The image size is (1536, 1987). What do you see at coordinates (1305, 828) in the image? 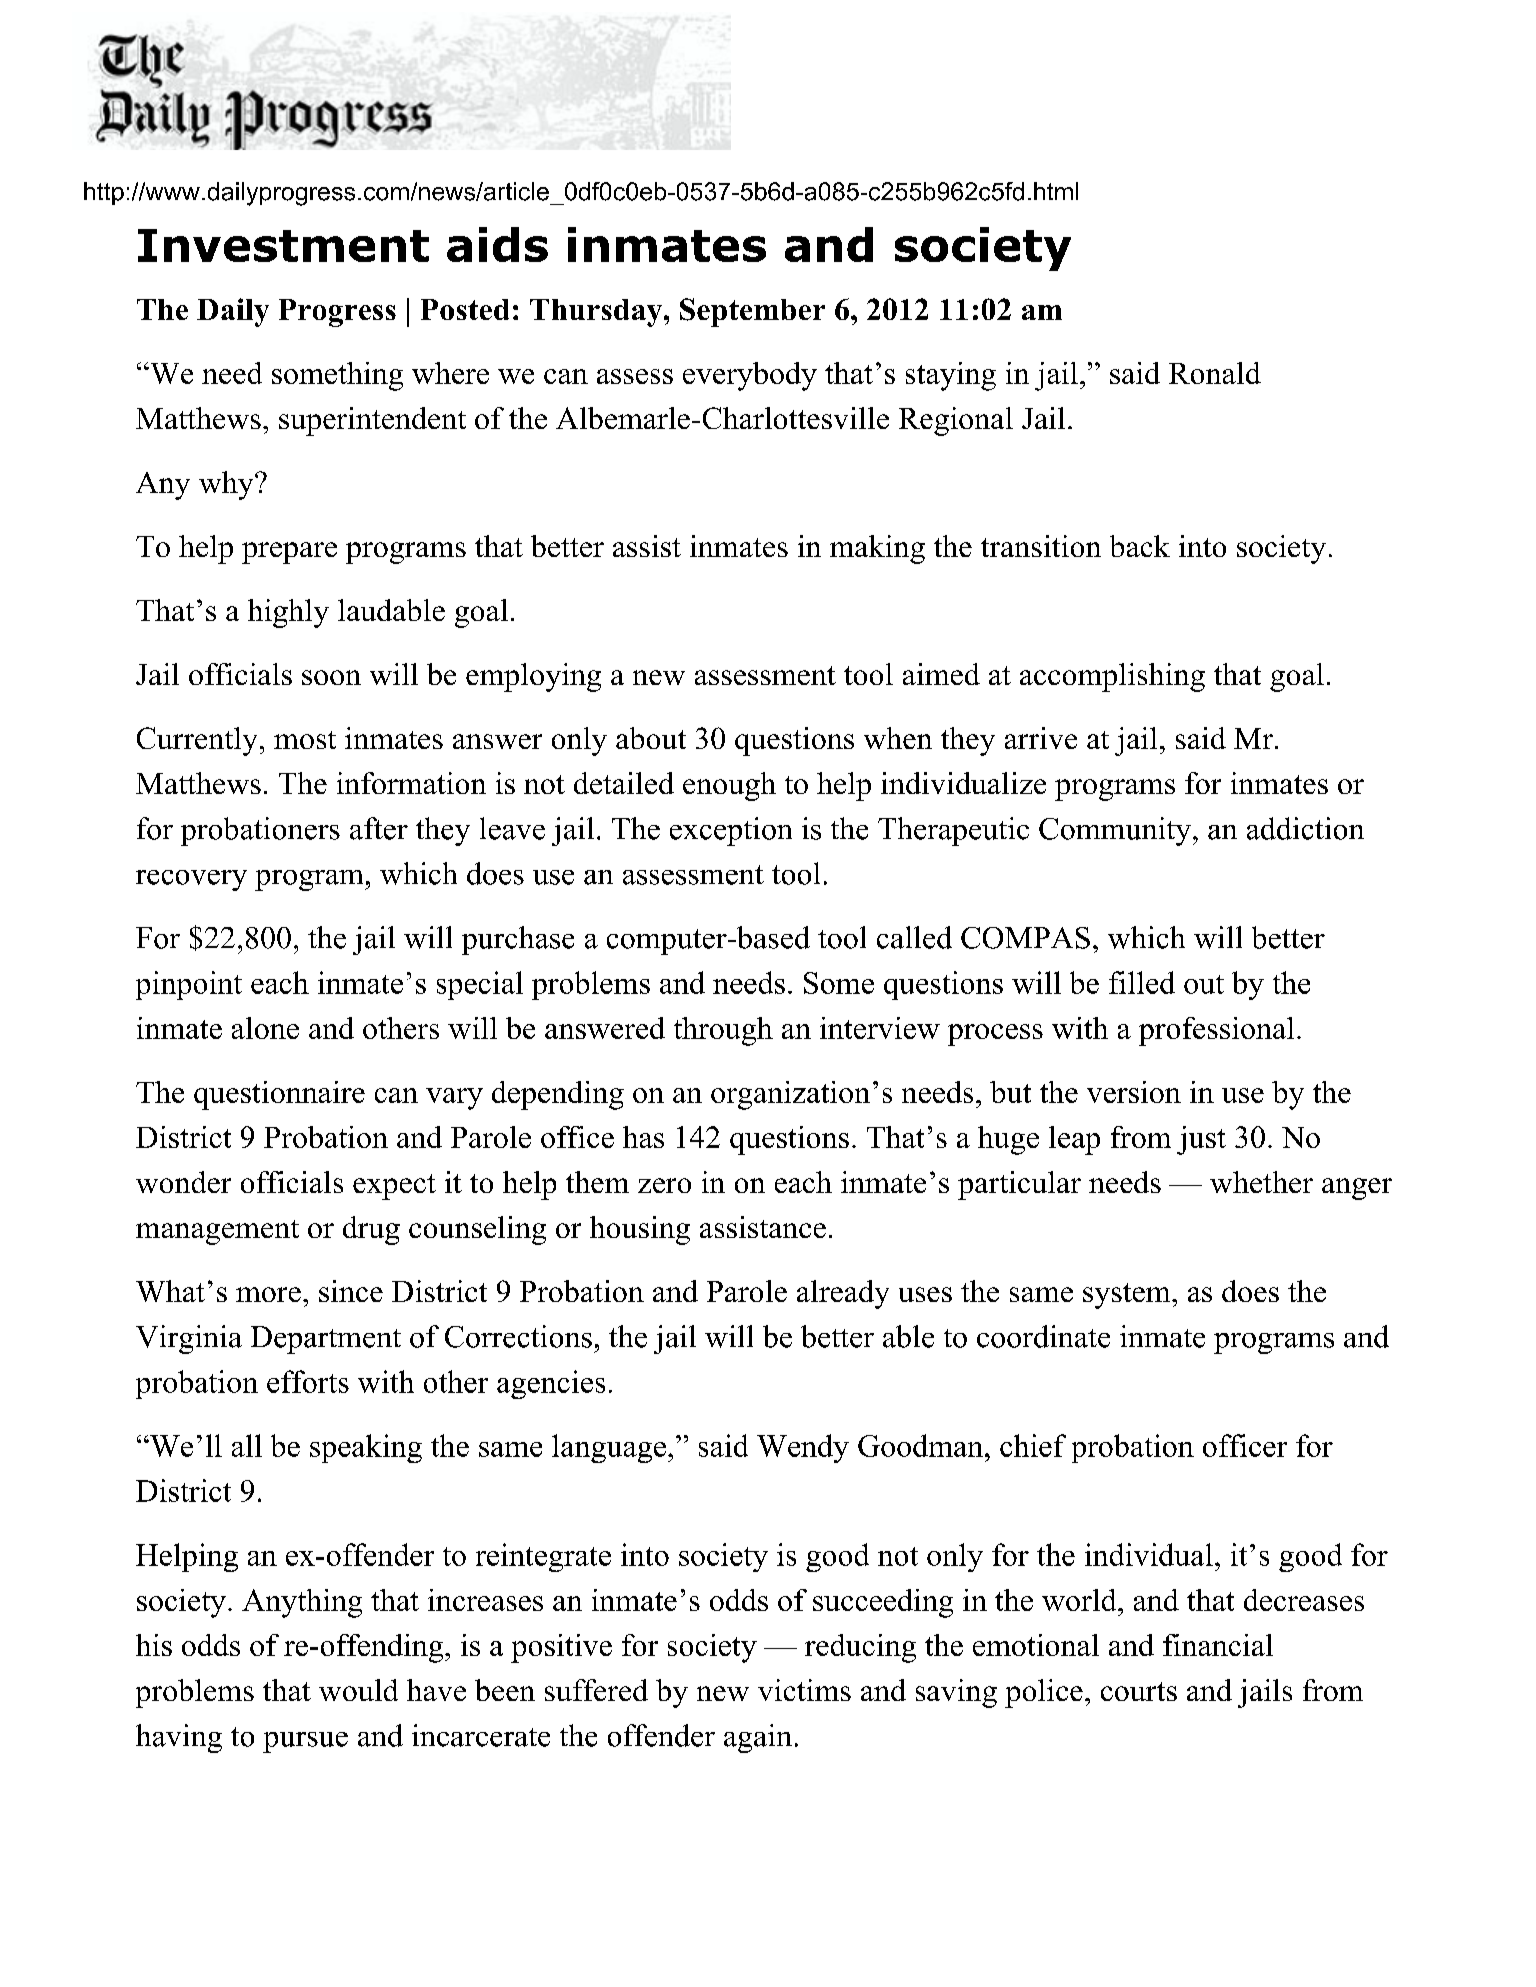
I see `addiction` at bounding box center [1305, 828].
